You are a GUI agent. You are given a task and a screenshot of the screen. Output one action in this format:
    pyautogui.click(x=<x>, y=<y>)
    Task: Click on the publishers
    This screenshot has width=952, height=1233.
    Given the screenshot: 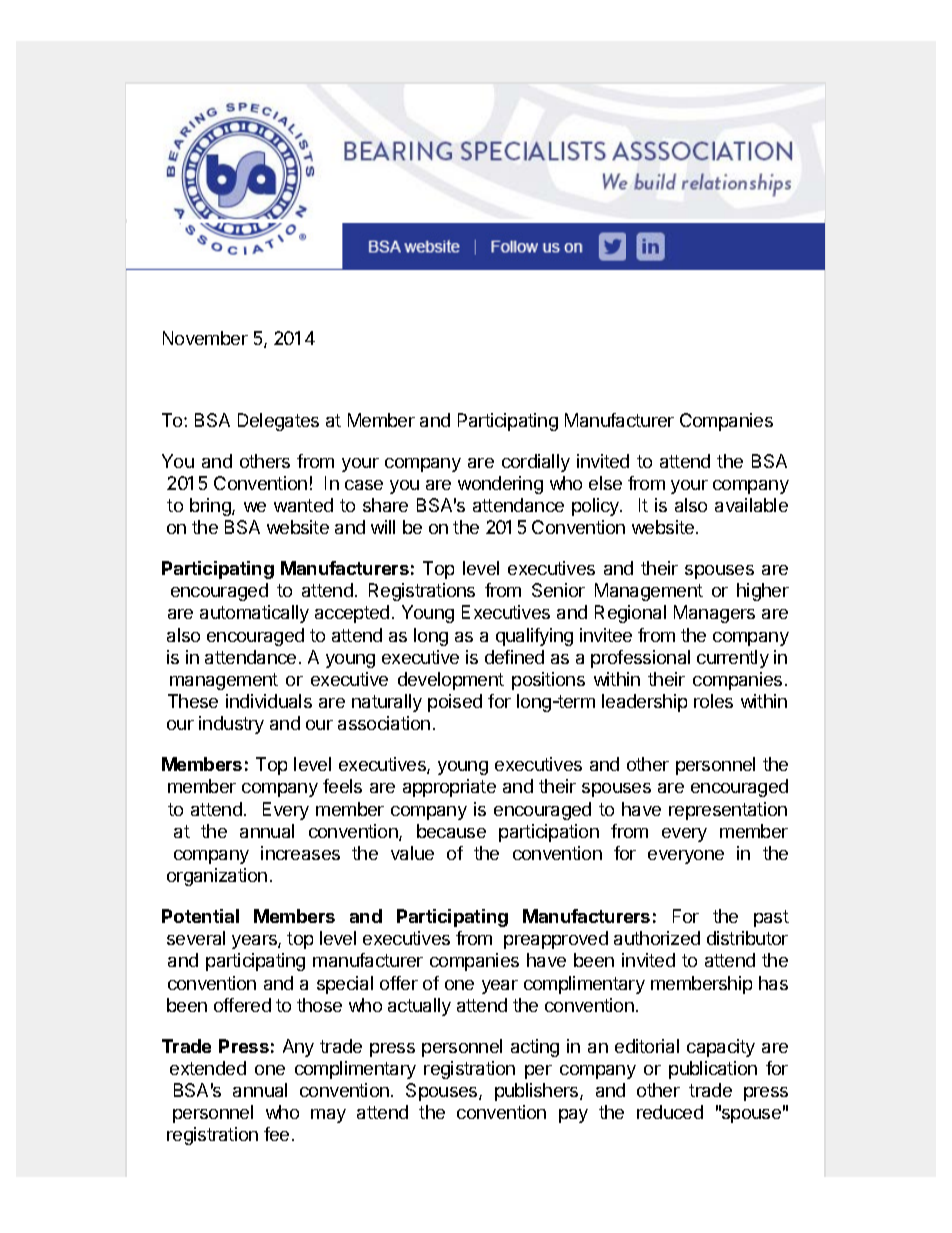 What is the action you would take?
    pyautogui.click(x=538, y=1092)
